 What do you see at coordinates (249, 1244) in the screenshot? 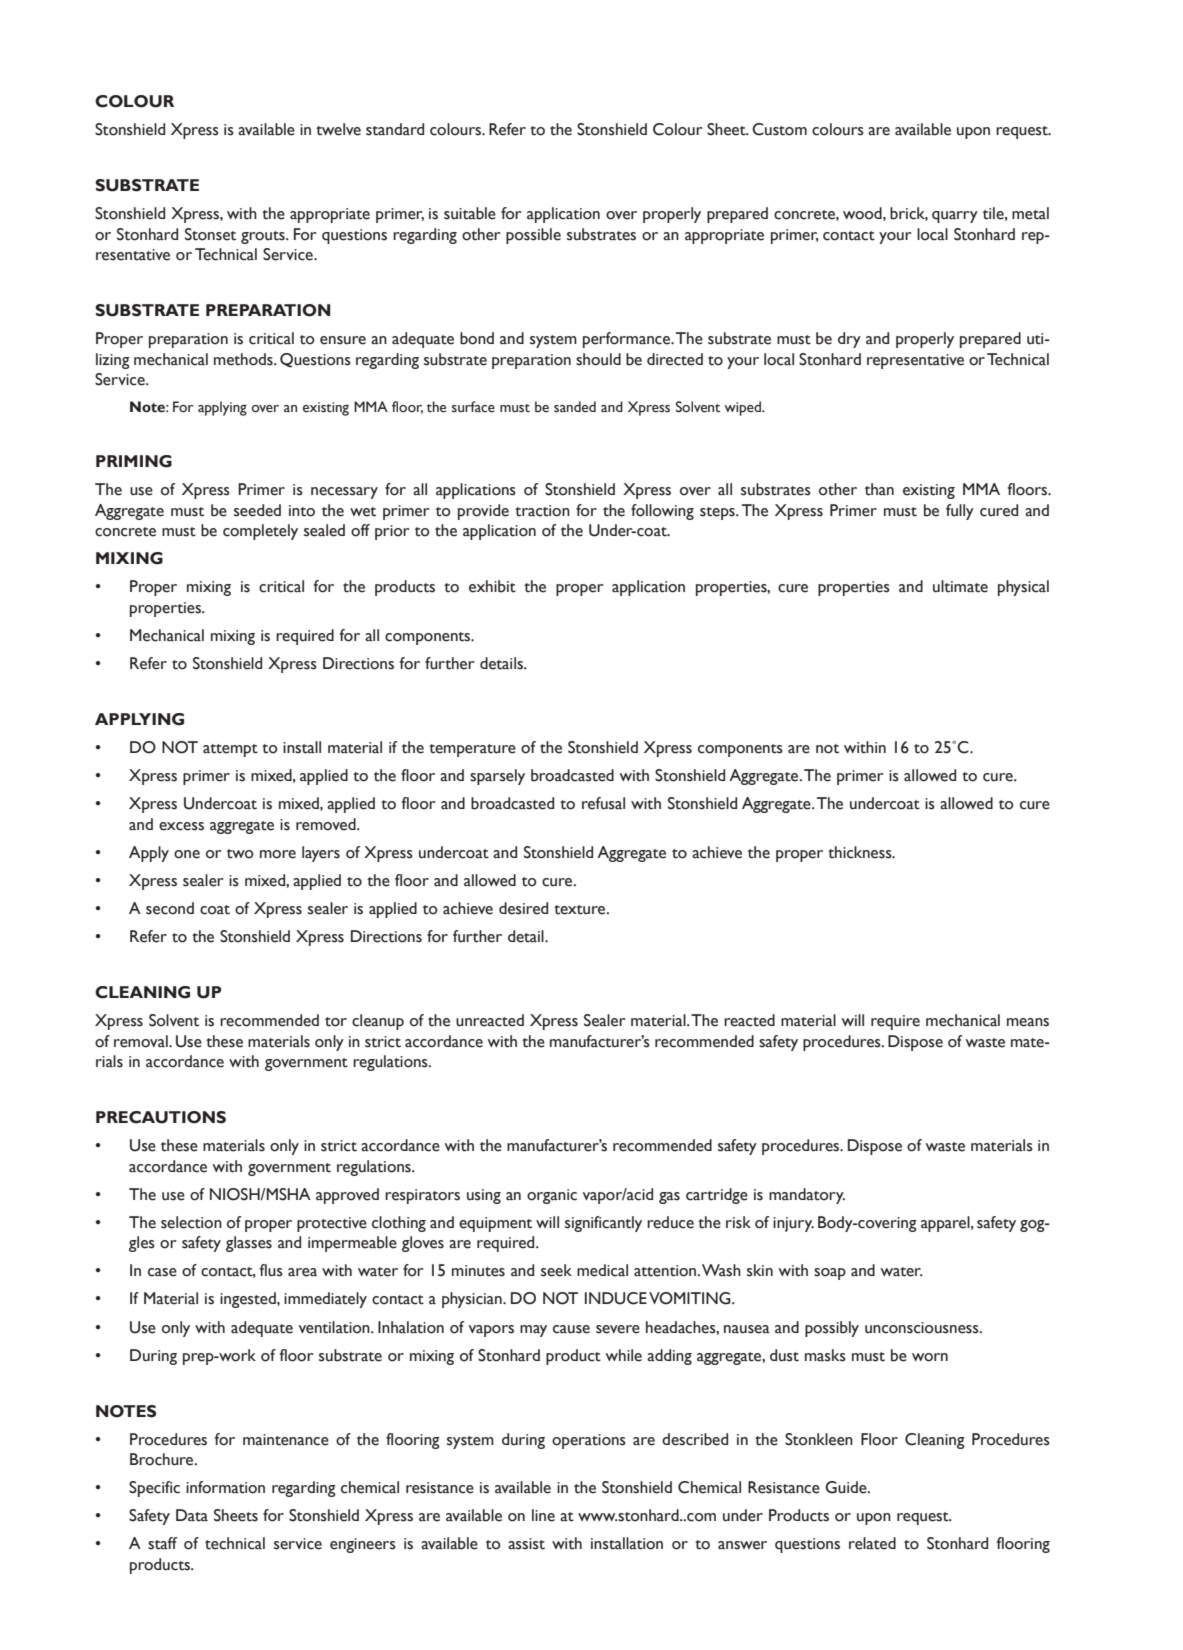
I see `glasses` at bounding box center [249, 1244].
